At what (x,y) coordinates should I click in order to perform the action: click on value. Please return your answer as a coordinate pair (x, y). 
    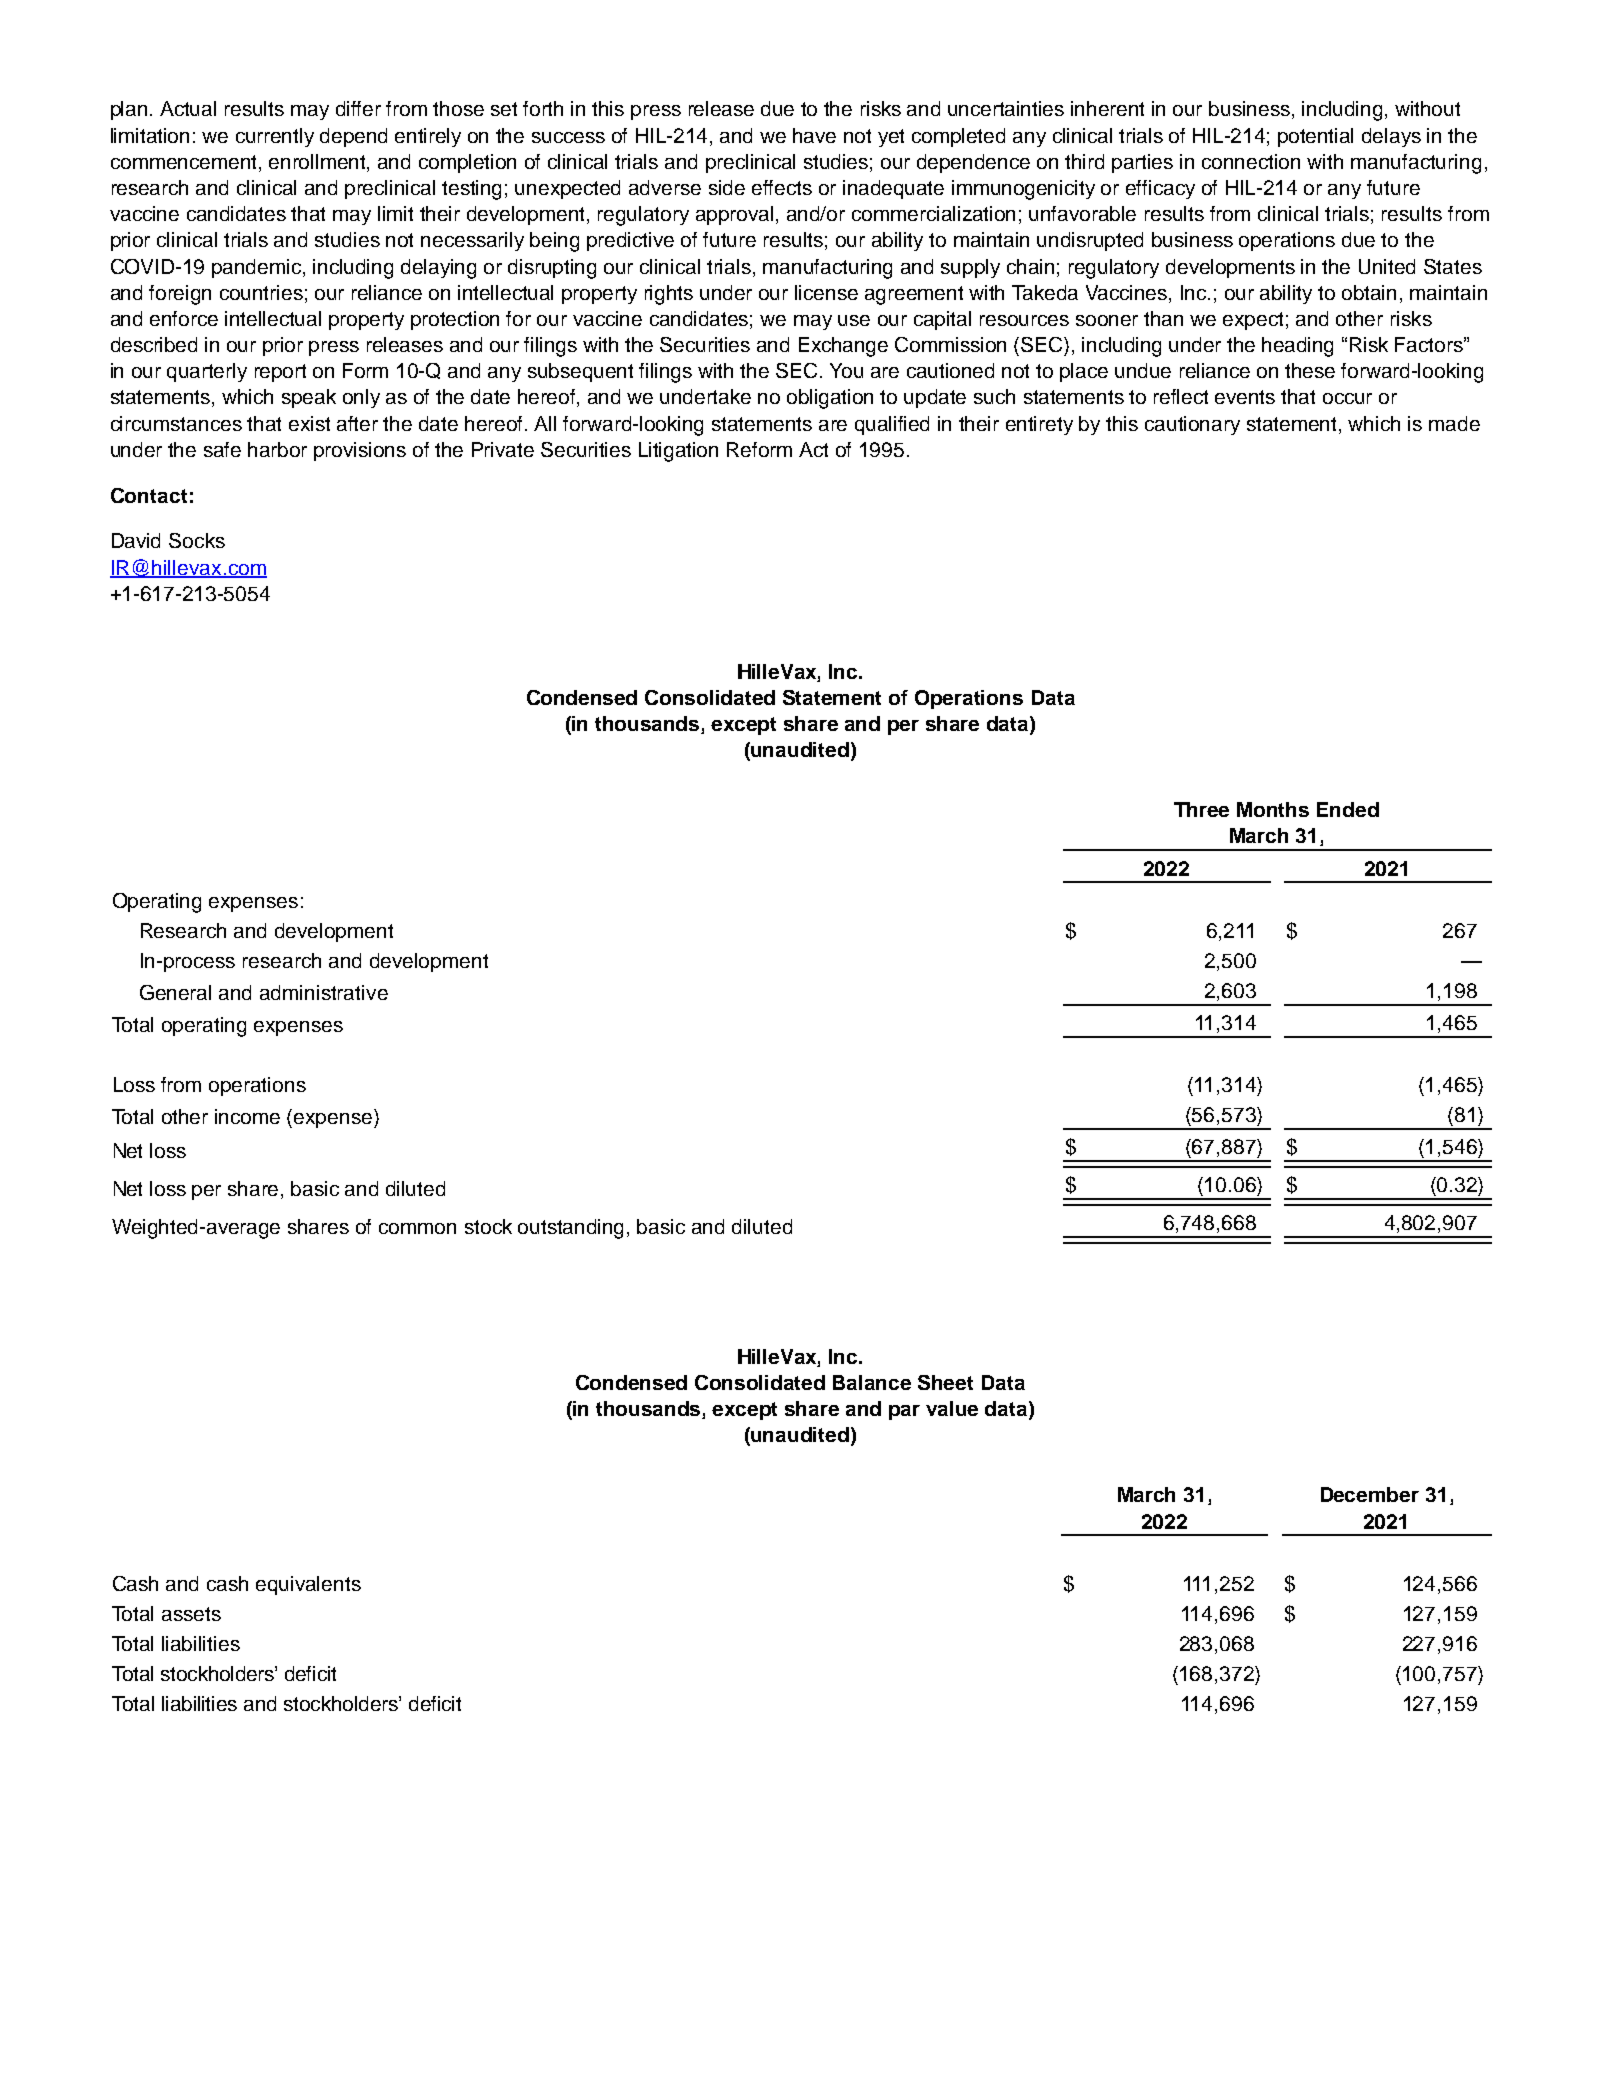
    Looking at the image, I should click on (952, 1408).
